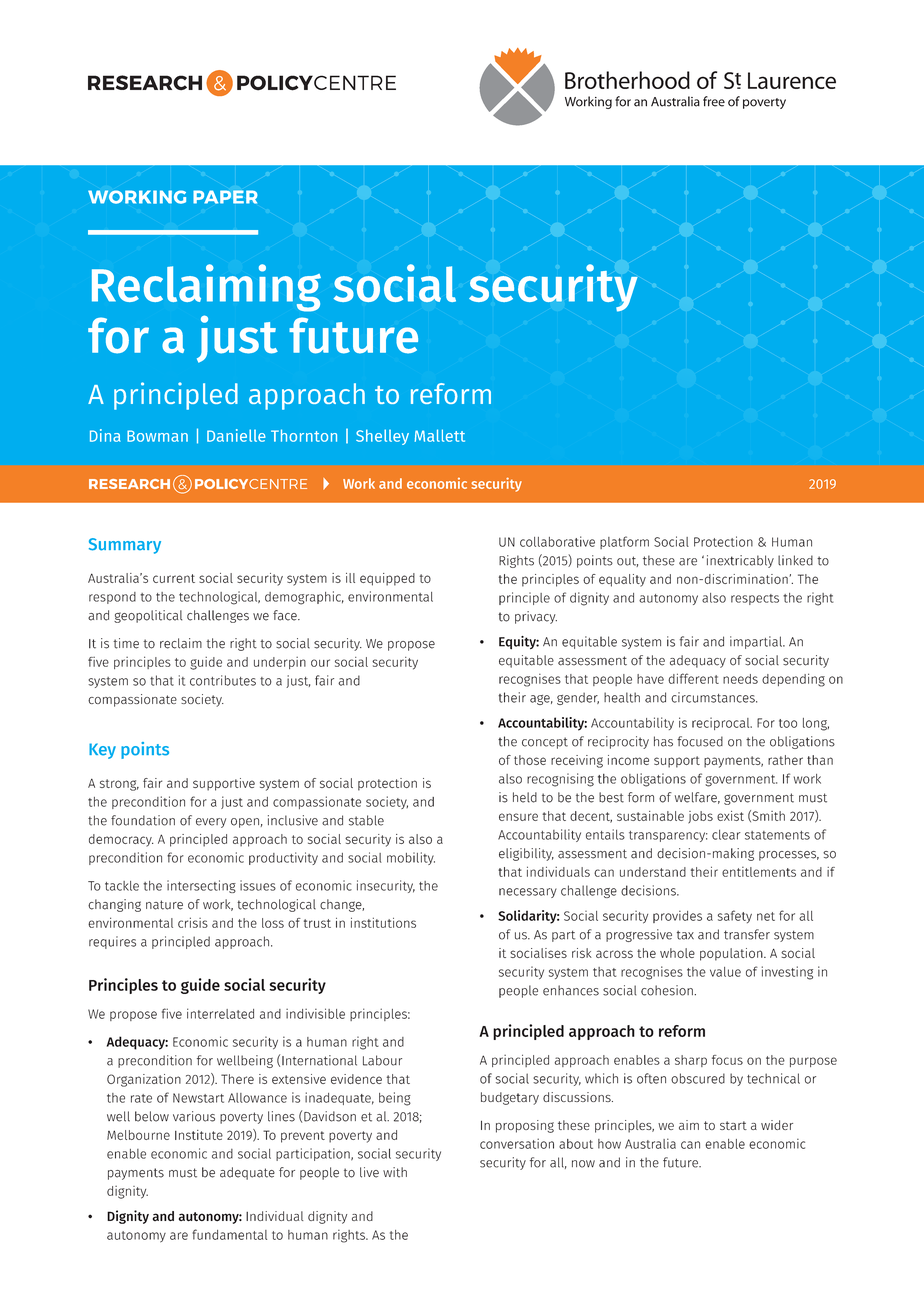 This screenshot has width=924, height=1308. What do you see at coordinates (740, 561) in the screenshot?
I see `inextricably` at bounding box center [740, 561].
